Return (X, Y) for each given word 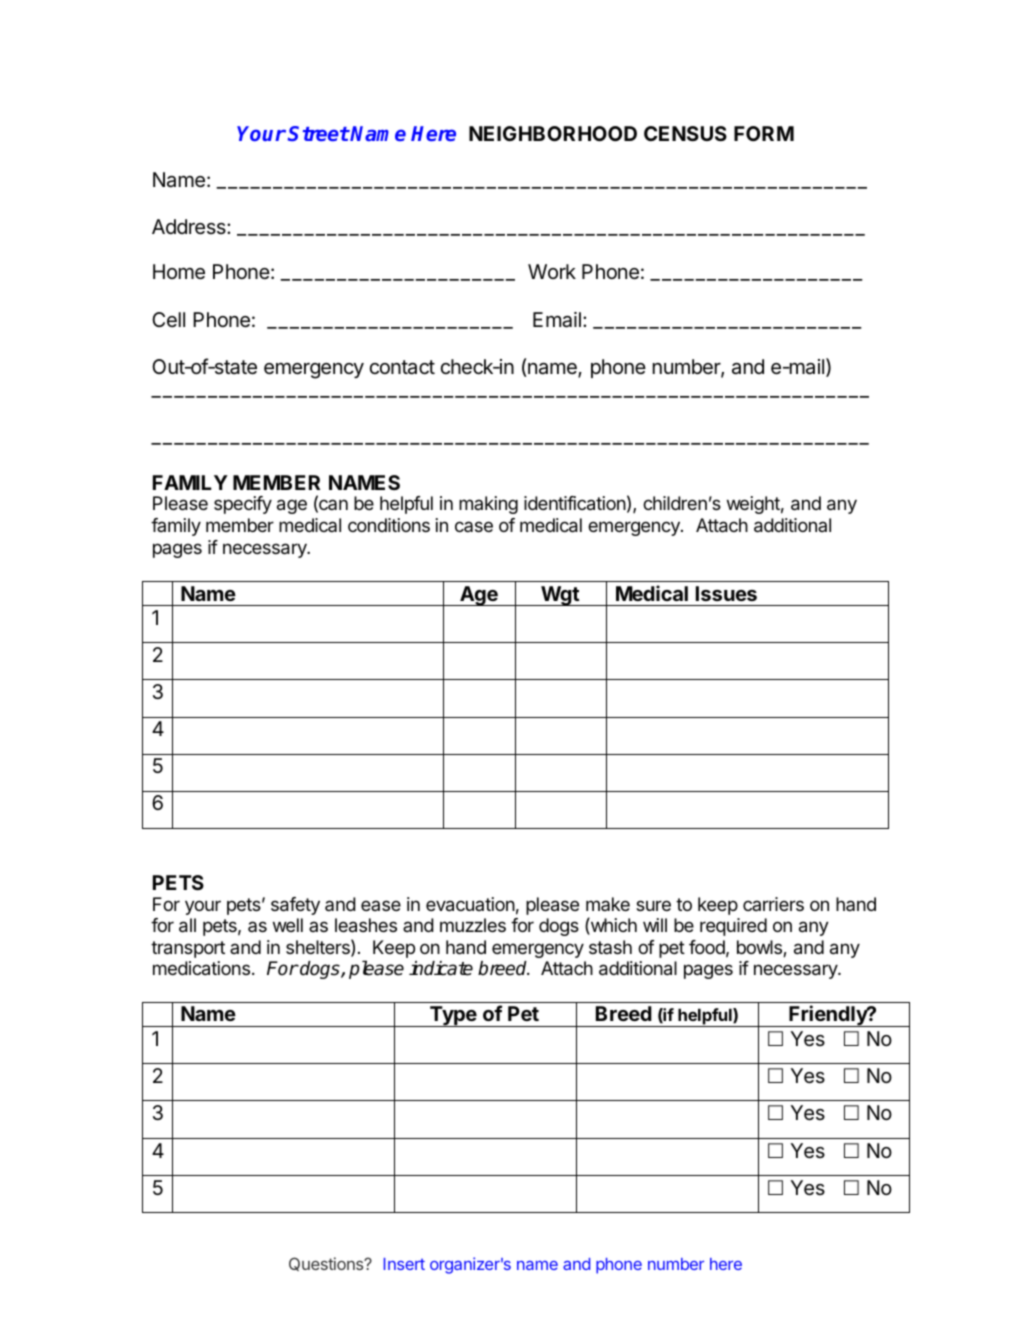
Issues (726, 593)
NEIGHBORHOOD (553, 133)
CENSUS (685, 133)
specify (243, 505)
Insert (404, 1264)
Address (190, 227)
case (474, 526)
